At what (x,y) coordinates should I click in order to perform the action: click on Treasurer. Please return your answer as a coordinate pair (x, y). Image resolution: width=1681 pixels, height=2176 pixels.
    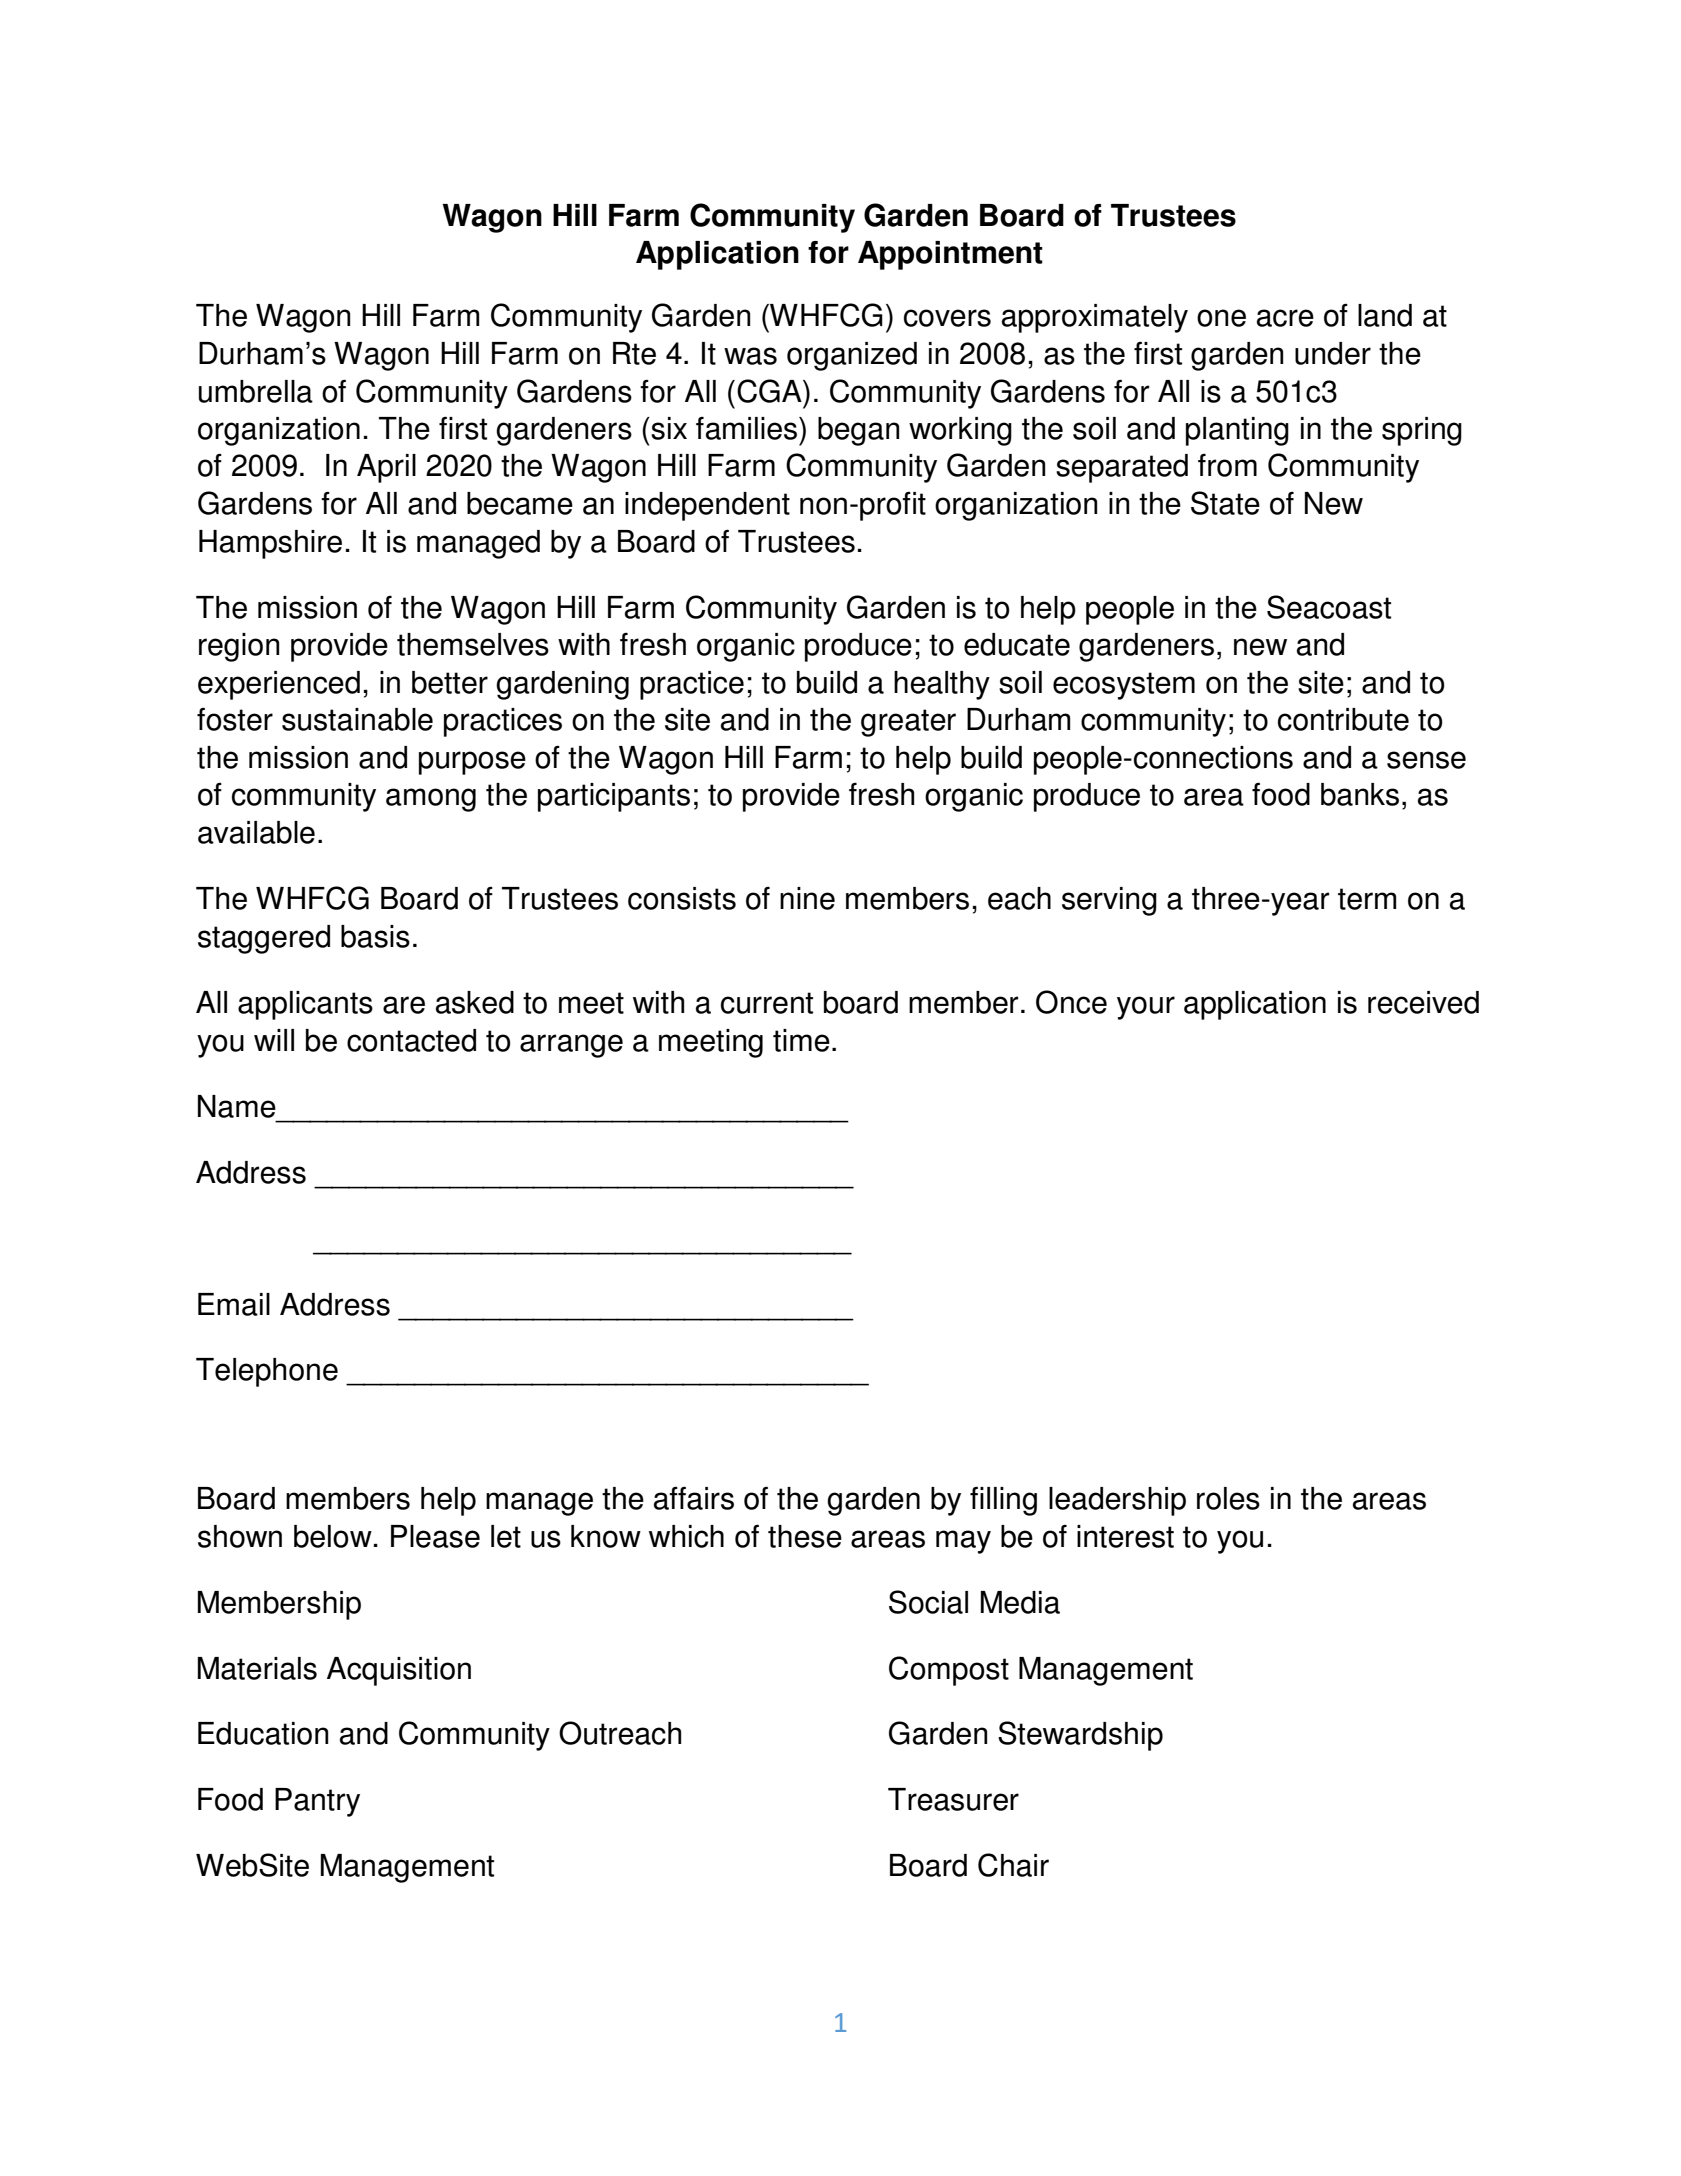
    Looking at the image, I should click on (953, 1799).
